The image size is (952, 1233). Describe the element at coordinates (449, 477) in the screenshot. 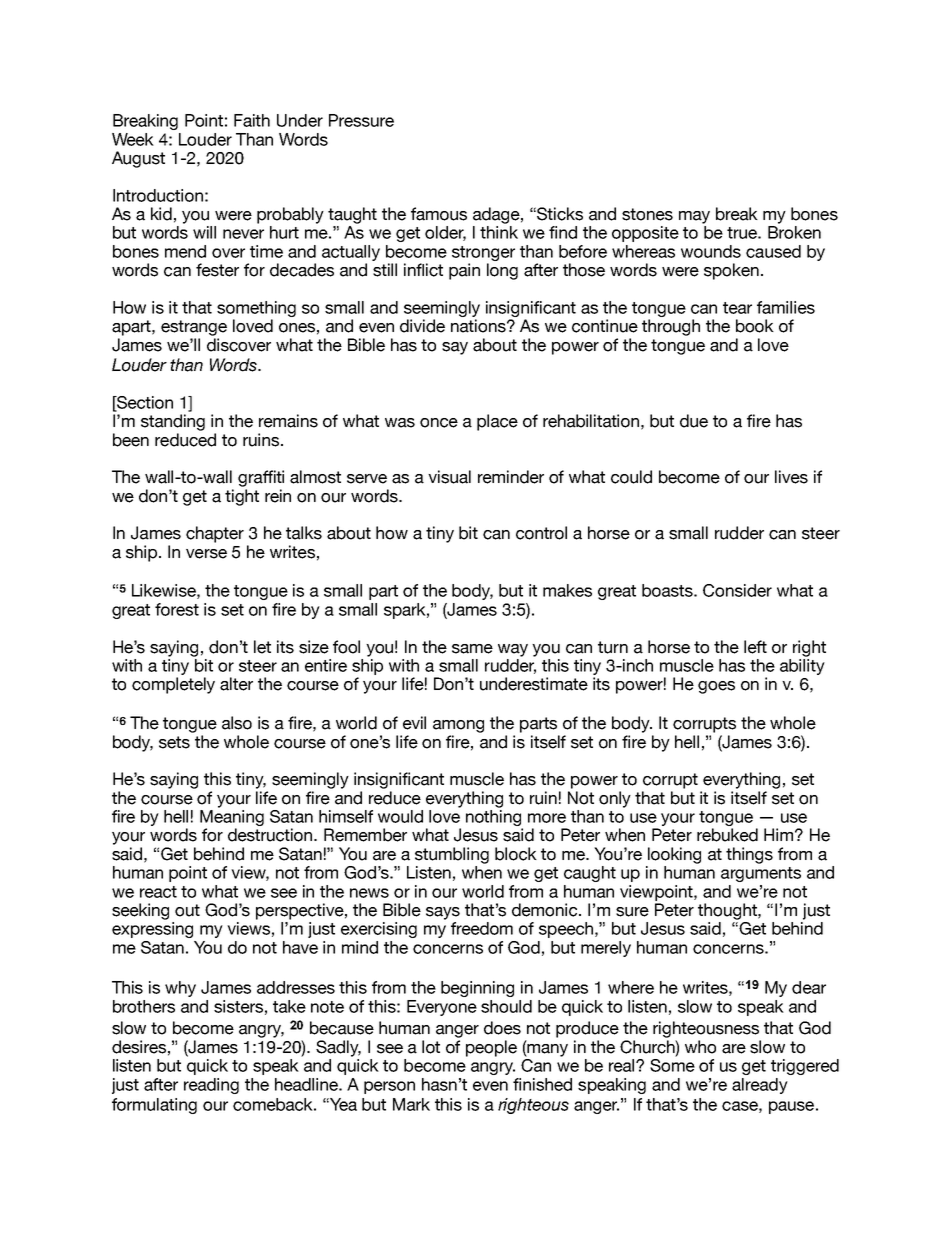

I see `visual` at that location.
